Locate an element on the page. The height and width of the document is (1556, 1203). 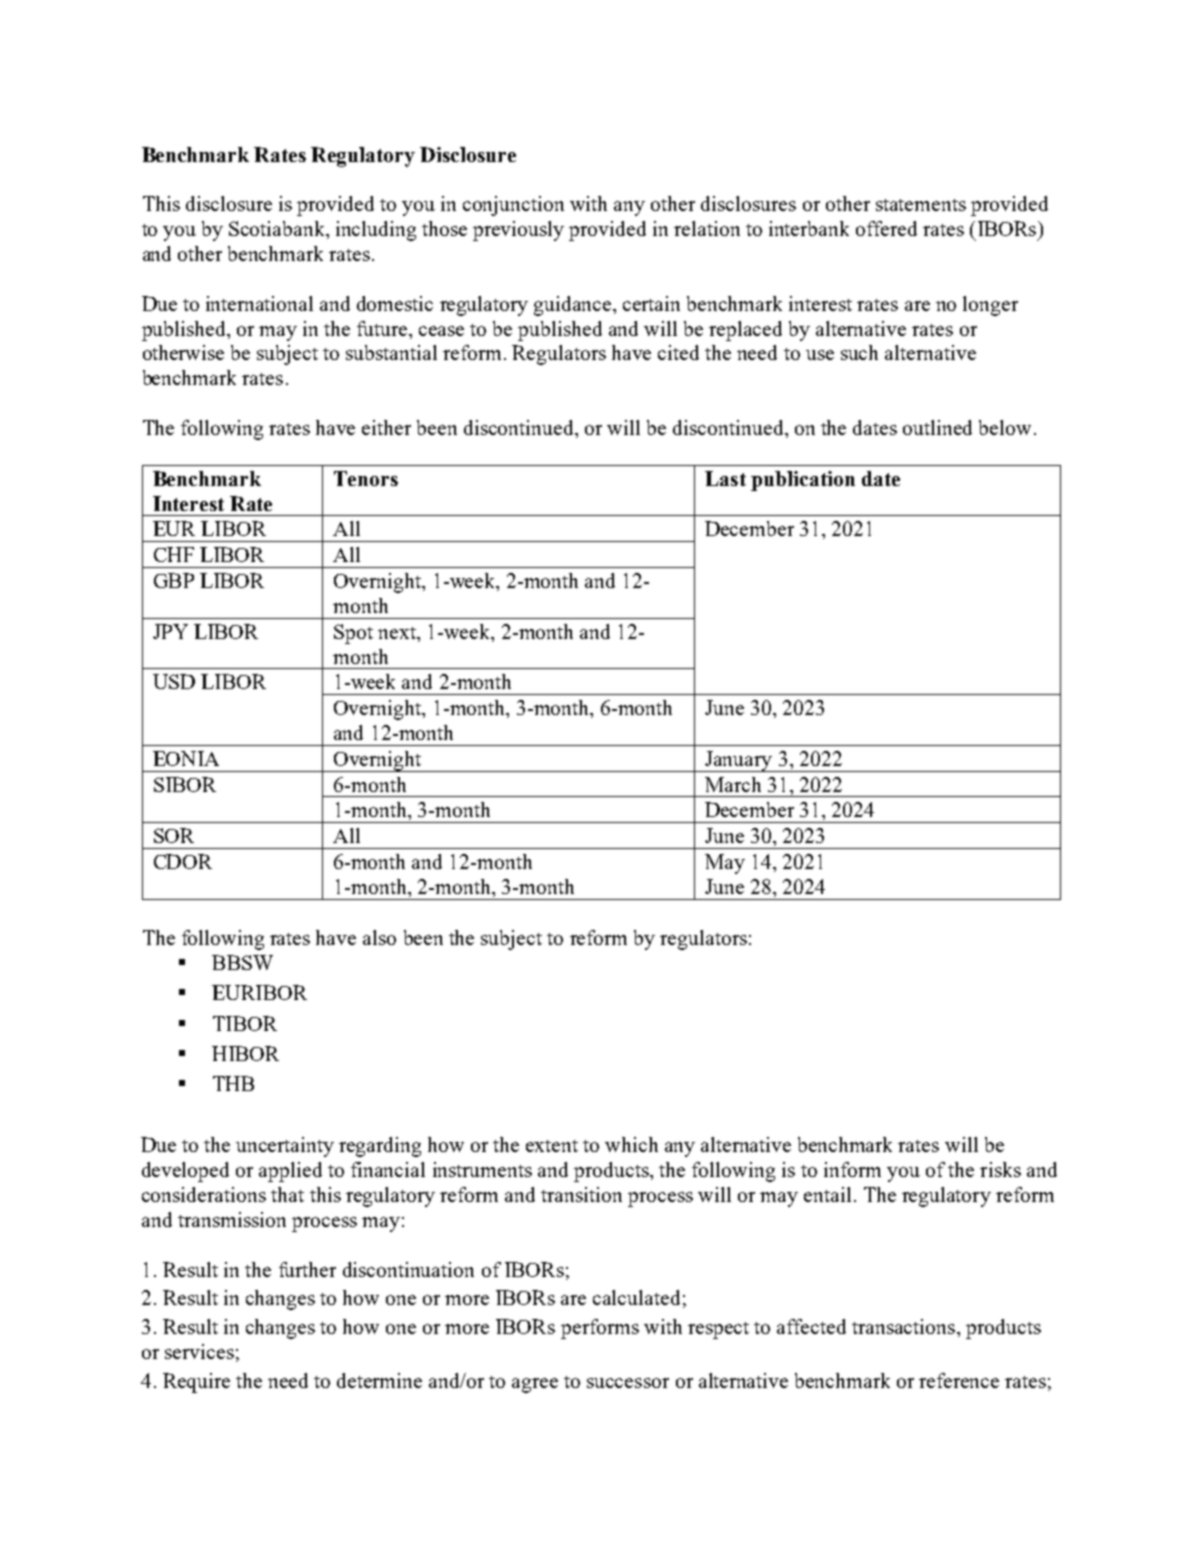
international is located at coordinates (259, 303).
